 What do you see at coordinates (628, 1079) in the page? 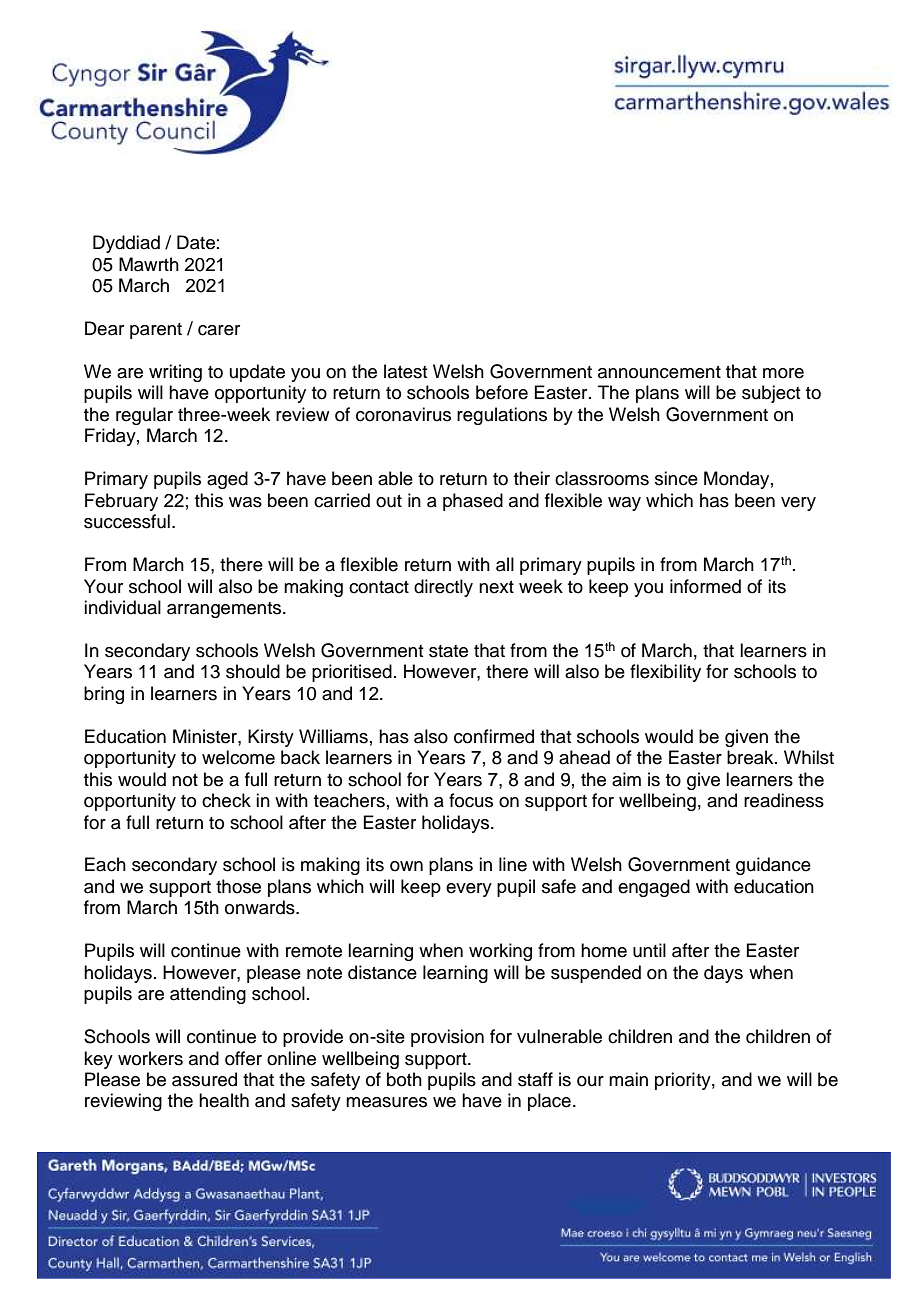
I see `main` at bounding box center [628, 1079].
